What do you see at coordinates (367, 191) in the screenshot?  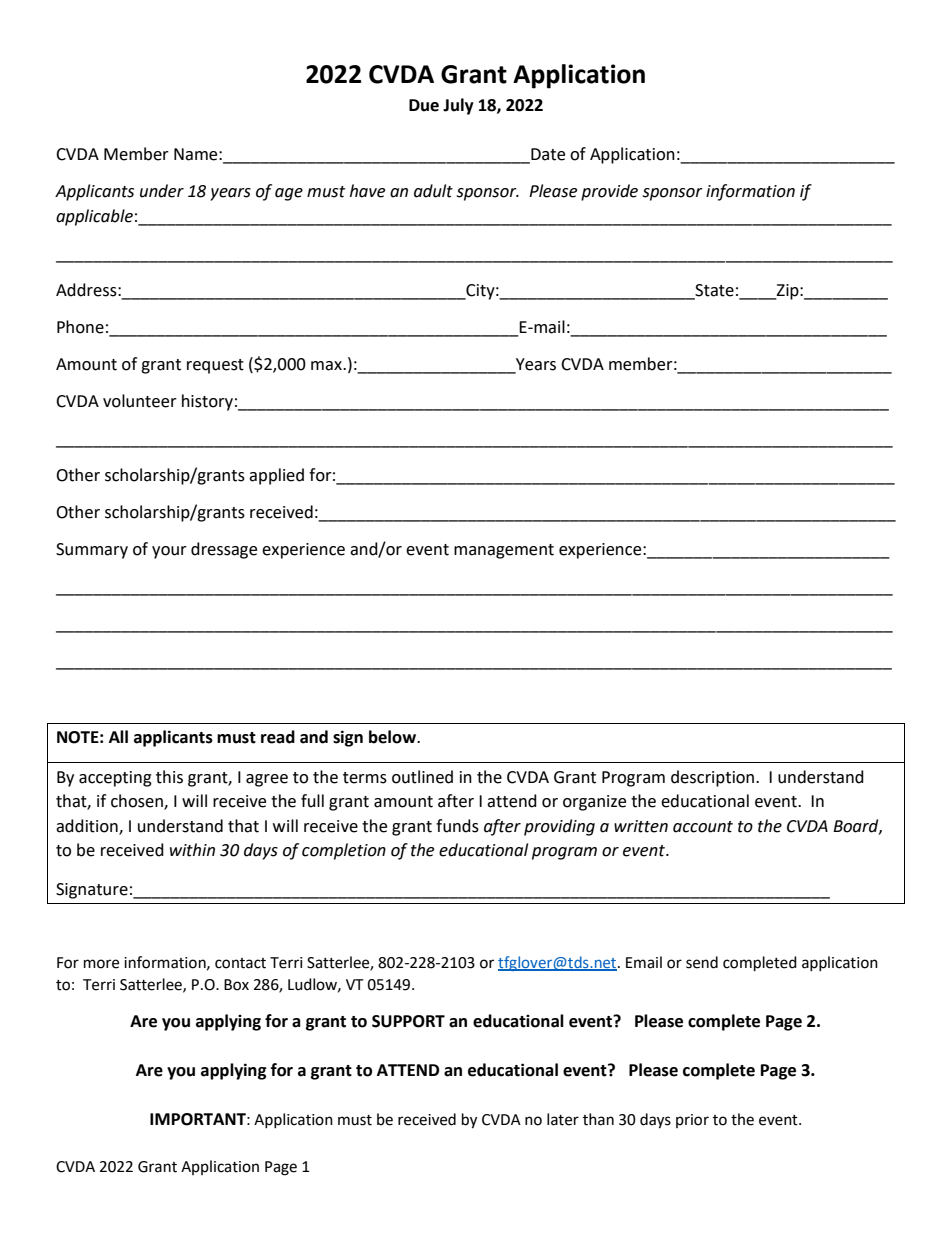 I see `have` at bounding box center [367, 191].
